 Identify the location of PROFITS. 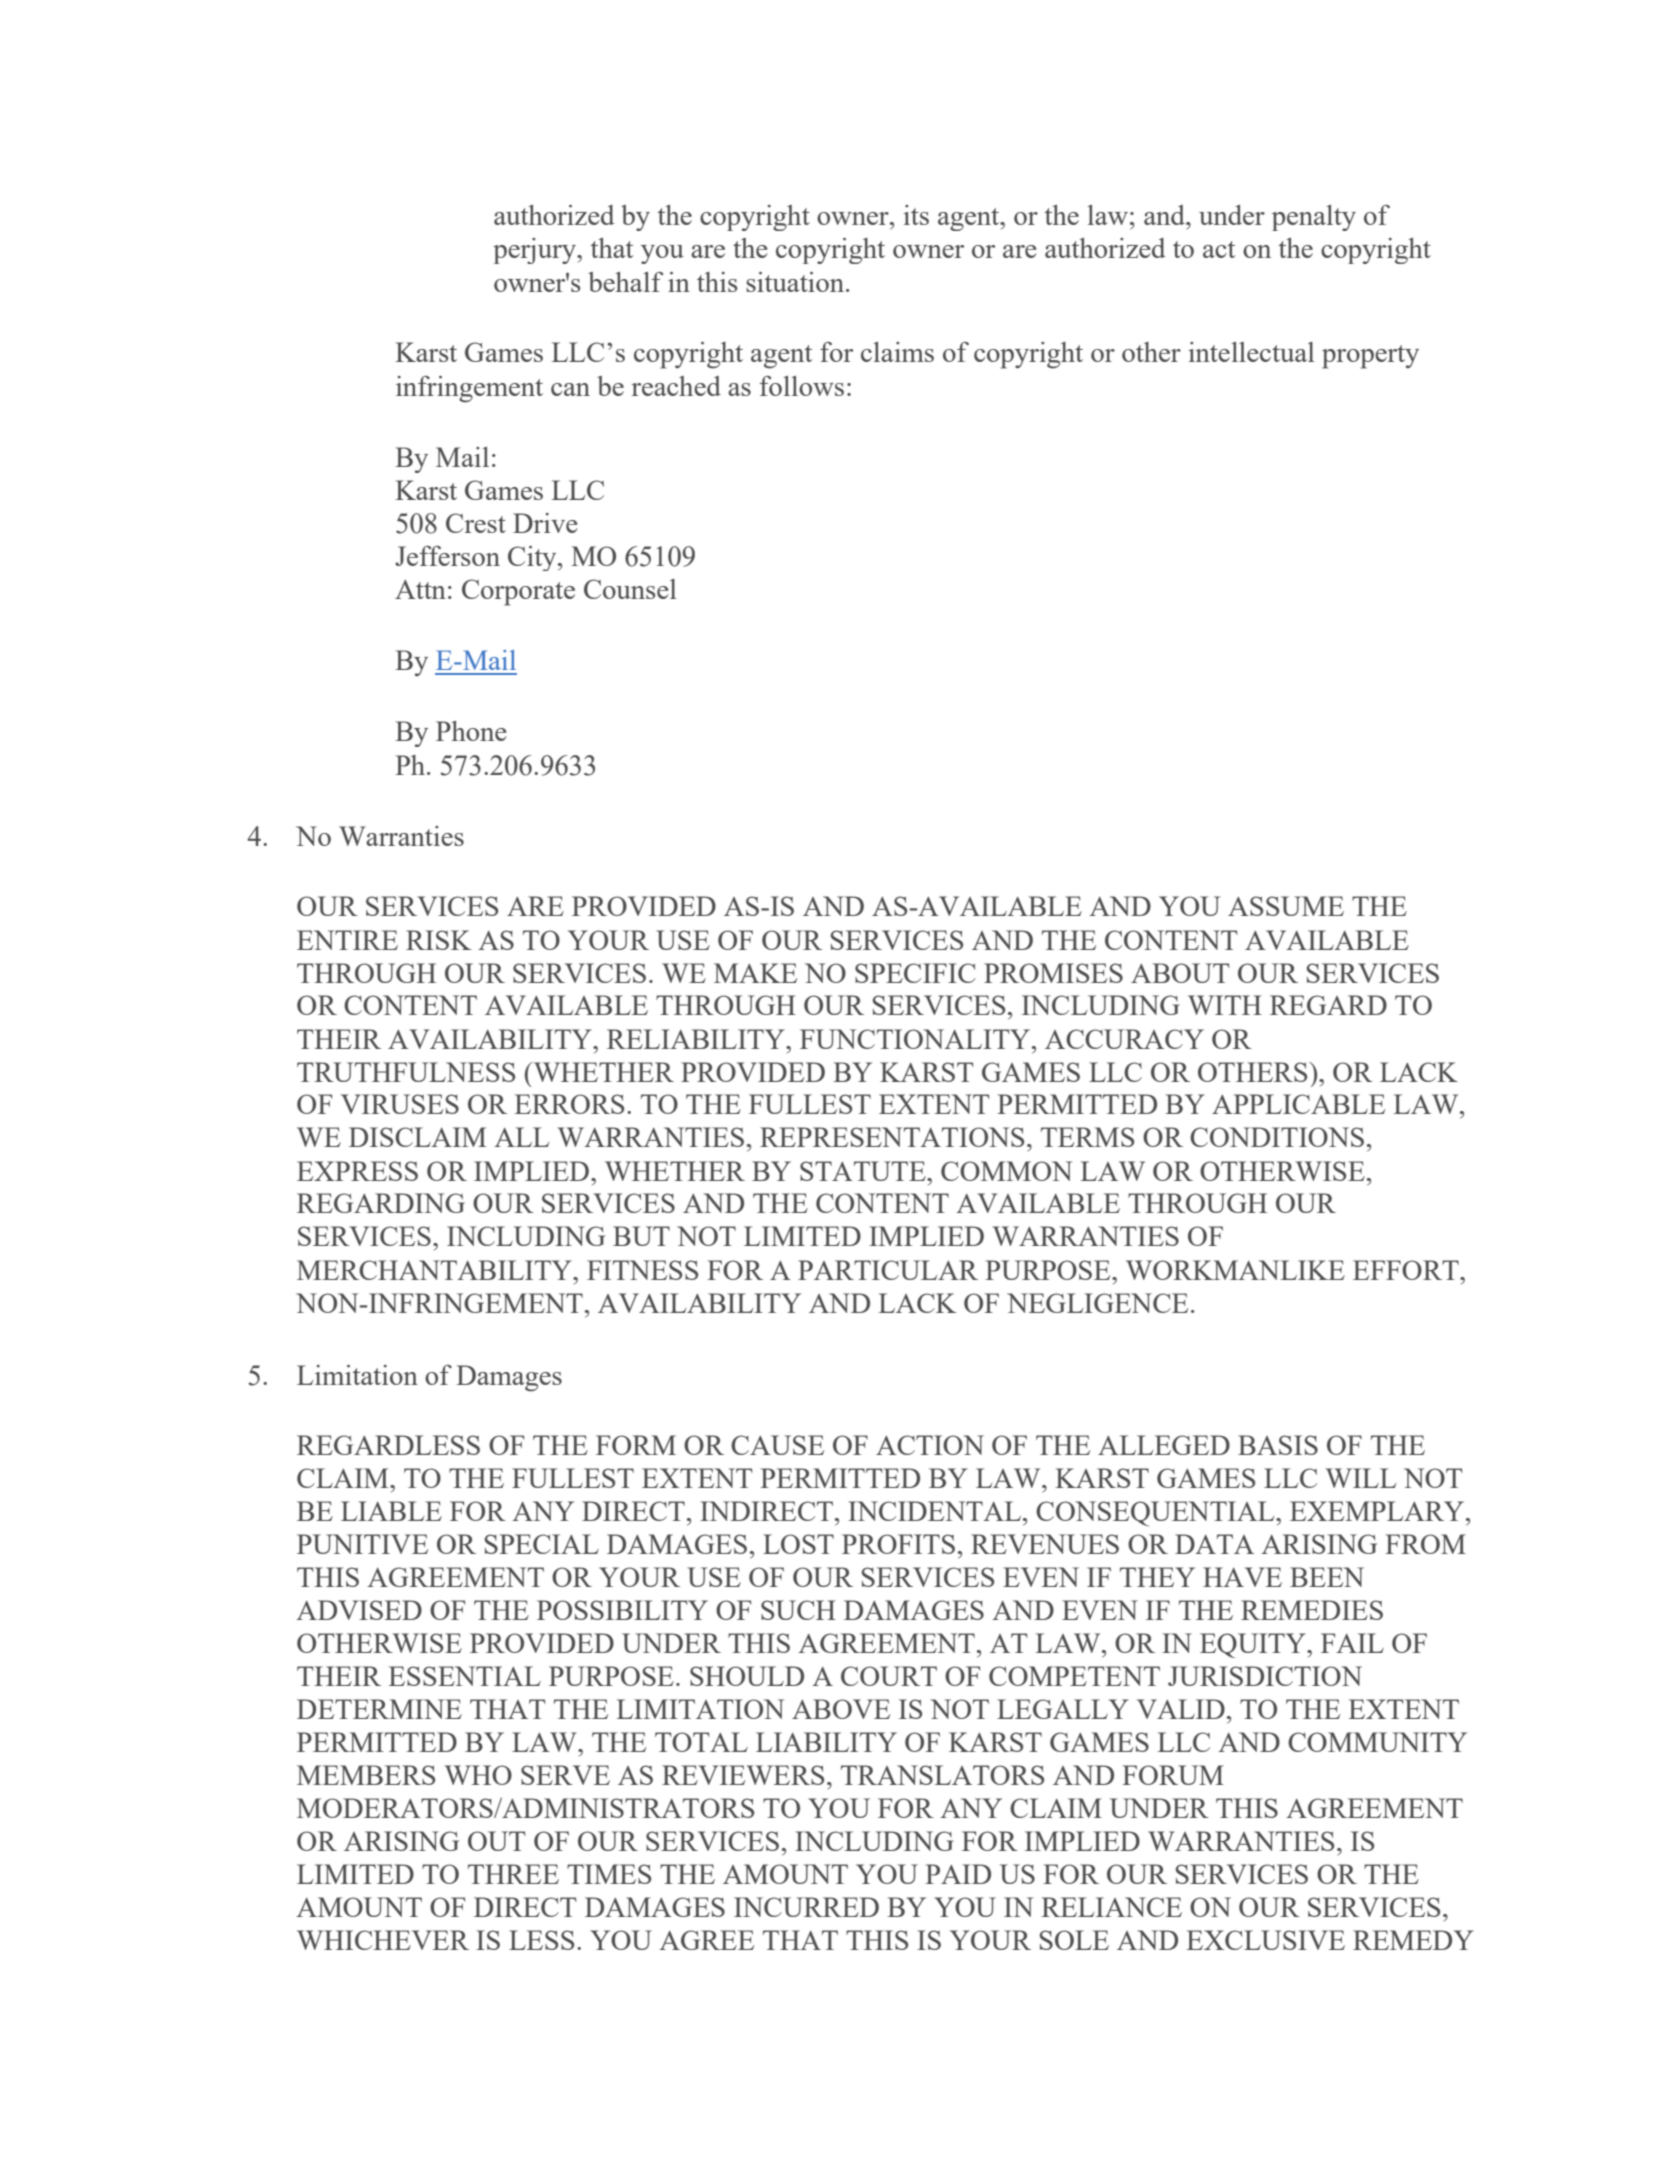
(898, 1544).
